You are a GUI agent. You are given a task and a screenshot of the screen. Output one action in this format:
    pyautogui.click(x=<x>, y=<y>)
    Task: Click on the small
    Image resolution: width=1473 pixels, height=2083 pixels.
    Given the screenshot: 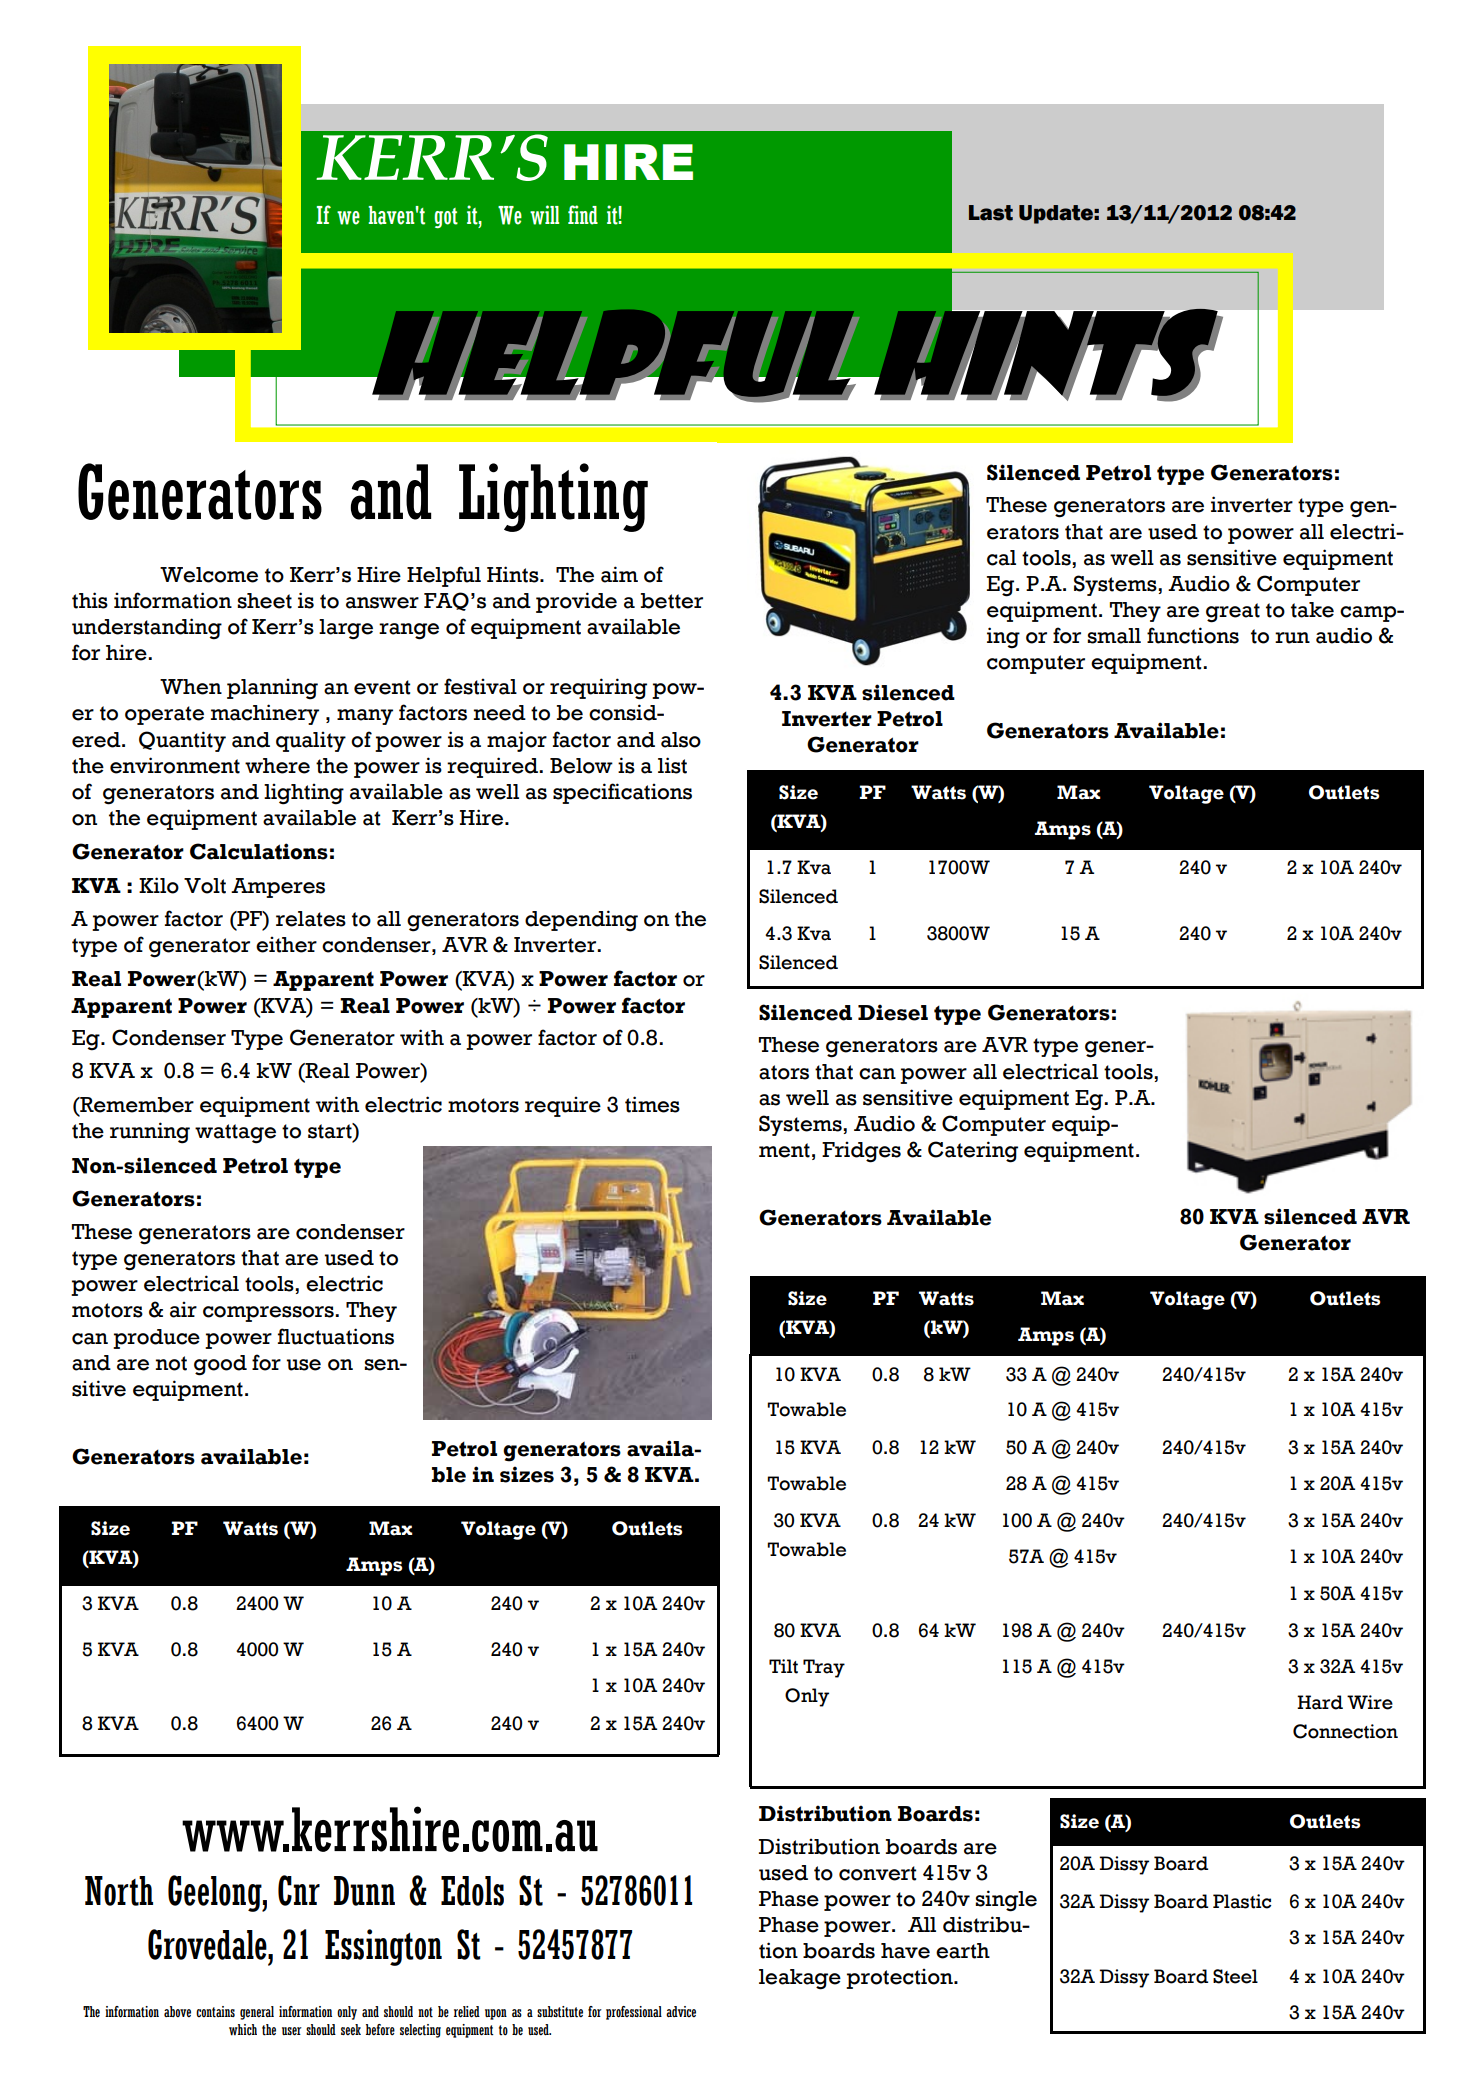 What is the action you would take?
    pyautogui.click(x=1114, y=636)
